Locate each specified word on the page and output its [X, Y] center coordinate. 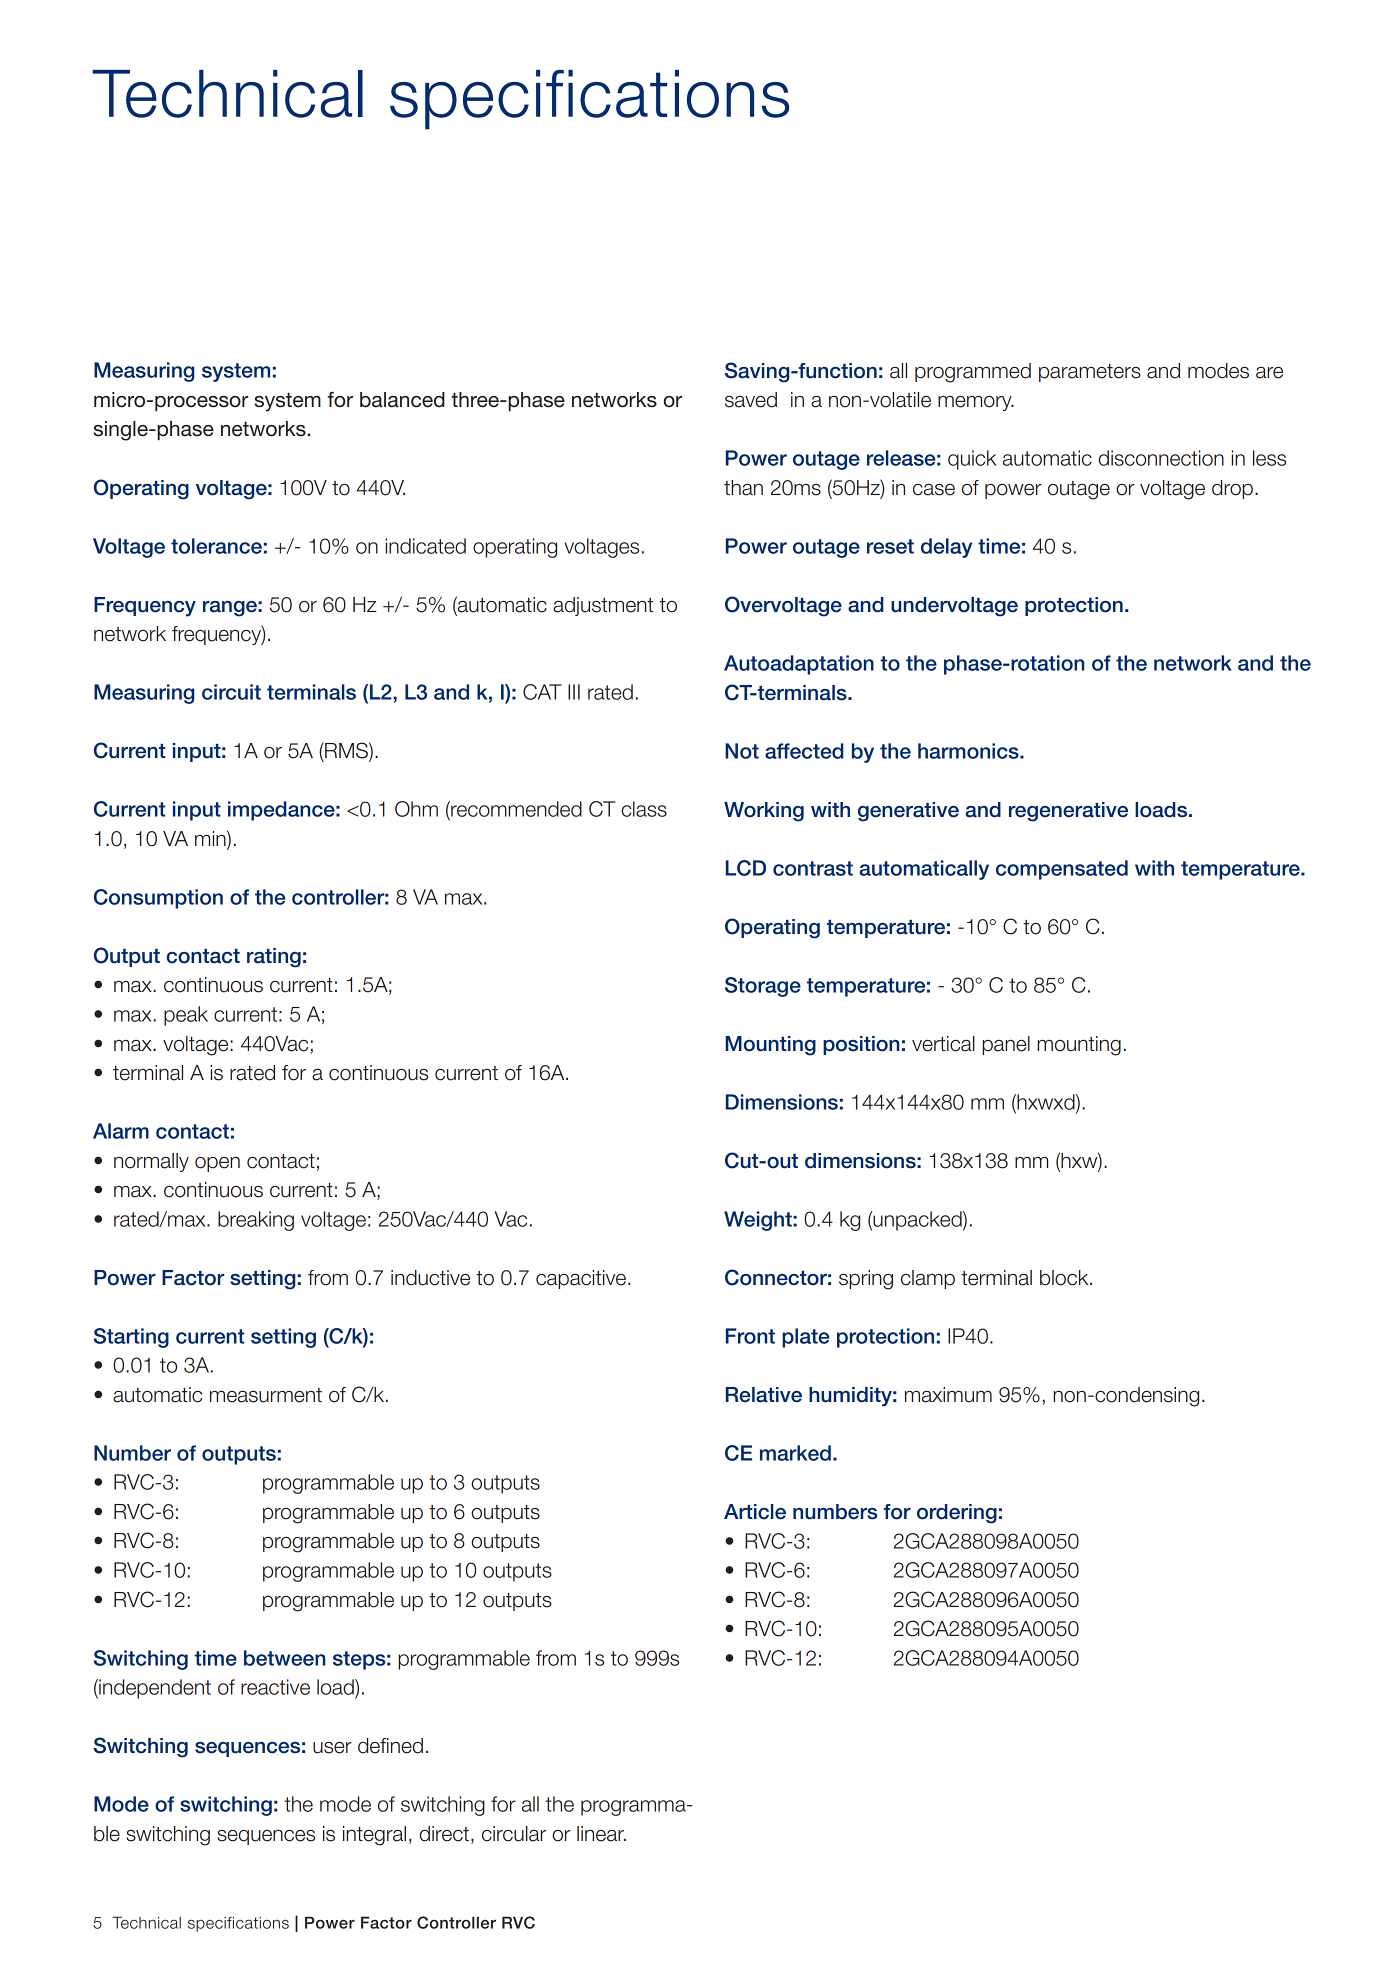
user [332, 1748]
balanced [402, 400]
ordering [957, 1514]
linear [601, 1834]
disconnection [1161, 458]
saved [751, 400]
